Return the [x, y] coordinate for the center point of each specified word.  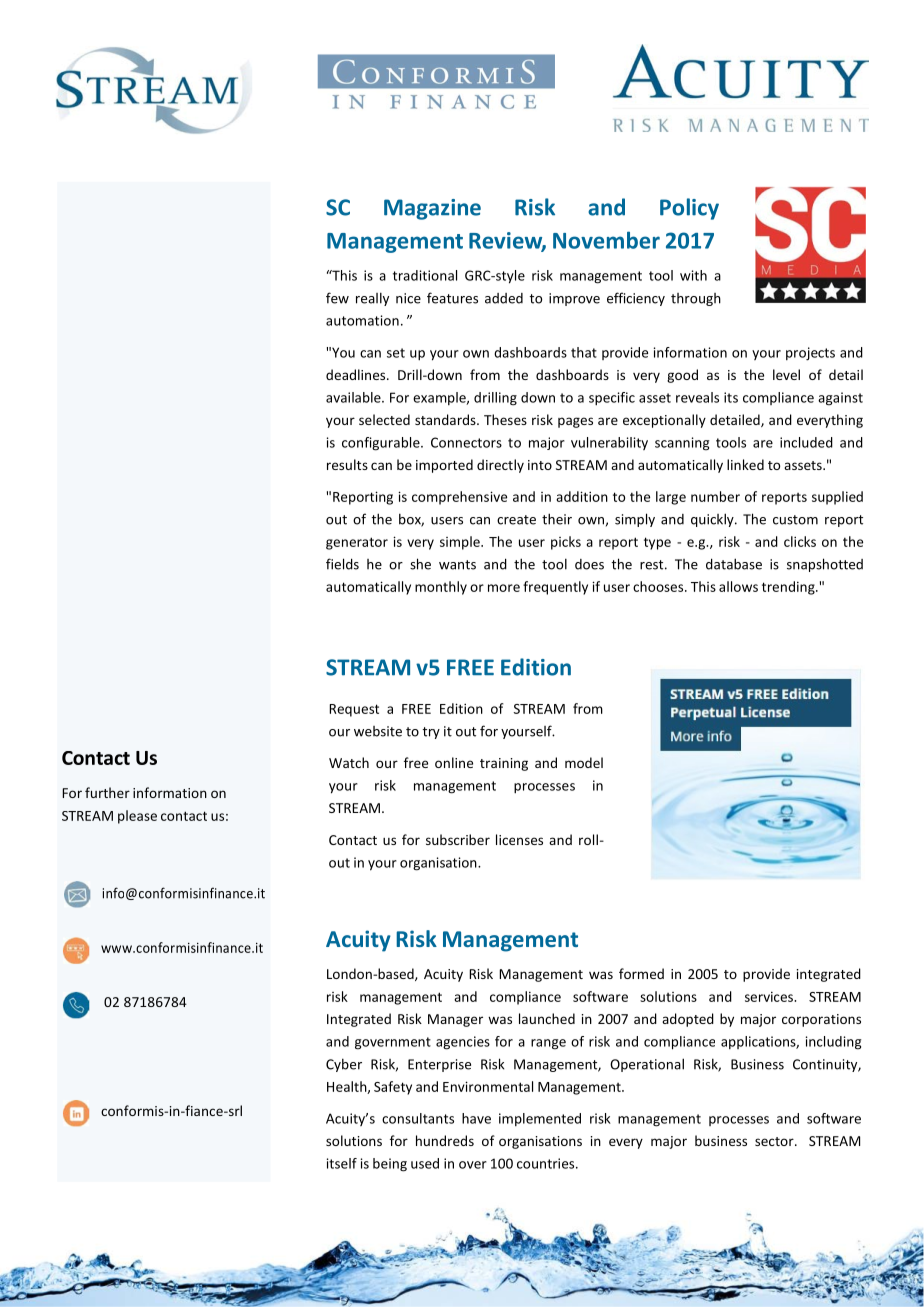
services [770, 996]
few [337, 298]
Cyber [344, 1065]
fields [342, 564]
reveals [697, 397]
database [734, 564]
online [454, 762]
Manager [455, 1020]
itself [342, 1163]
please [137, 817]
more [504, 588]
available [354, 397]
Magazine [432, 209]
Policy [689, 209]
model [584, 762]
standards [446, 419]
